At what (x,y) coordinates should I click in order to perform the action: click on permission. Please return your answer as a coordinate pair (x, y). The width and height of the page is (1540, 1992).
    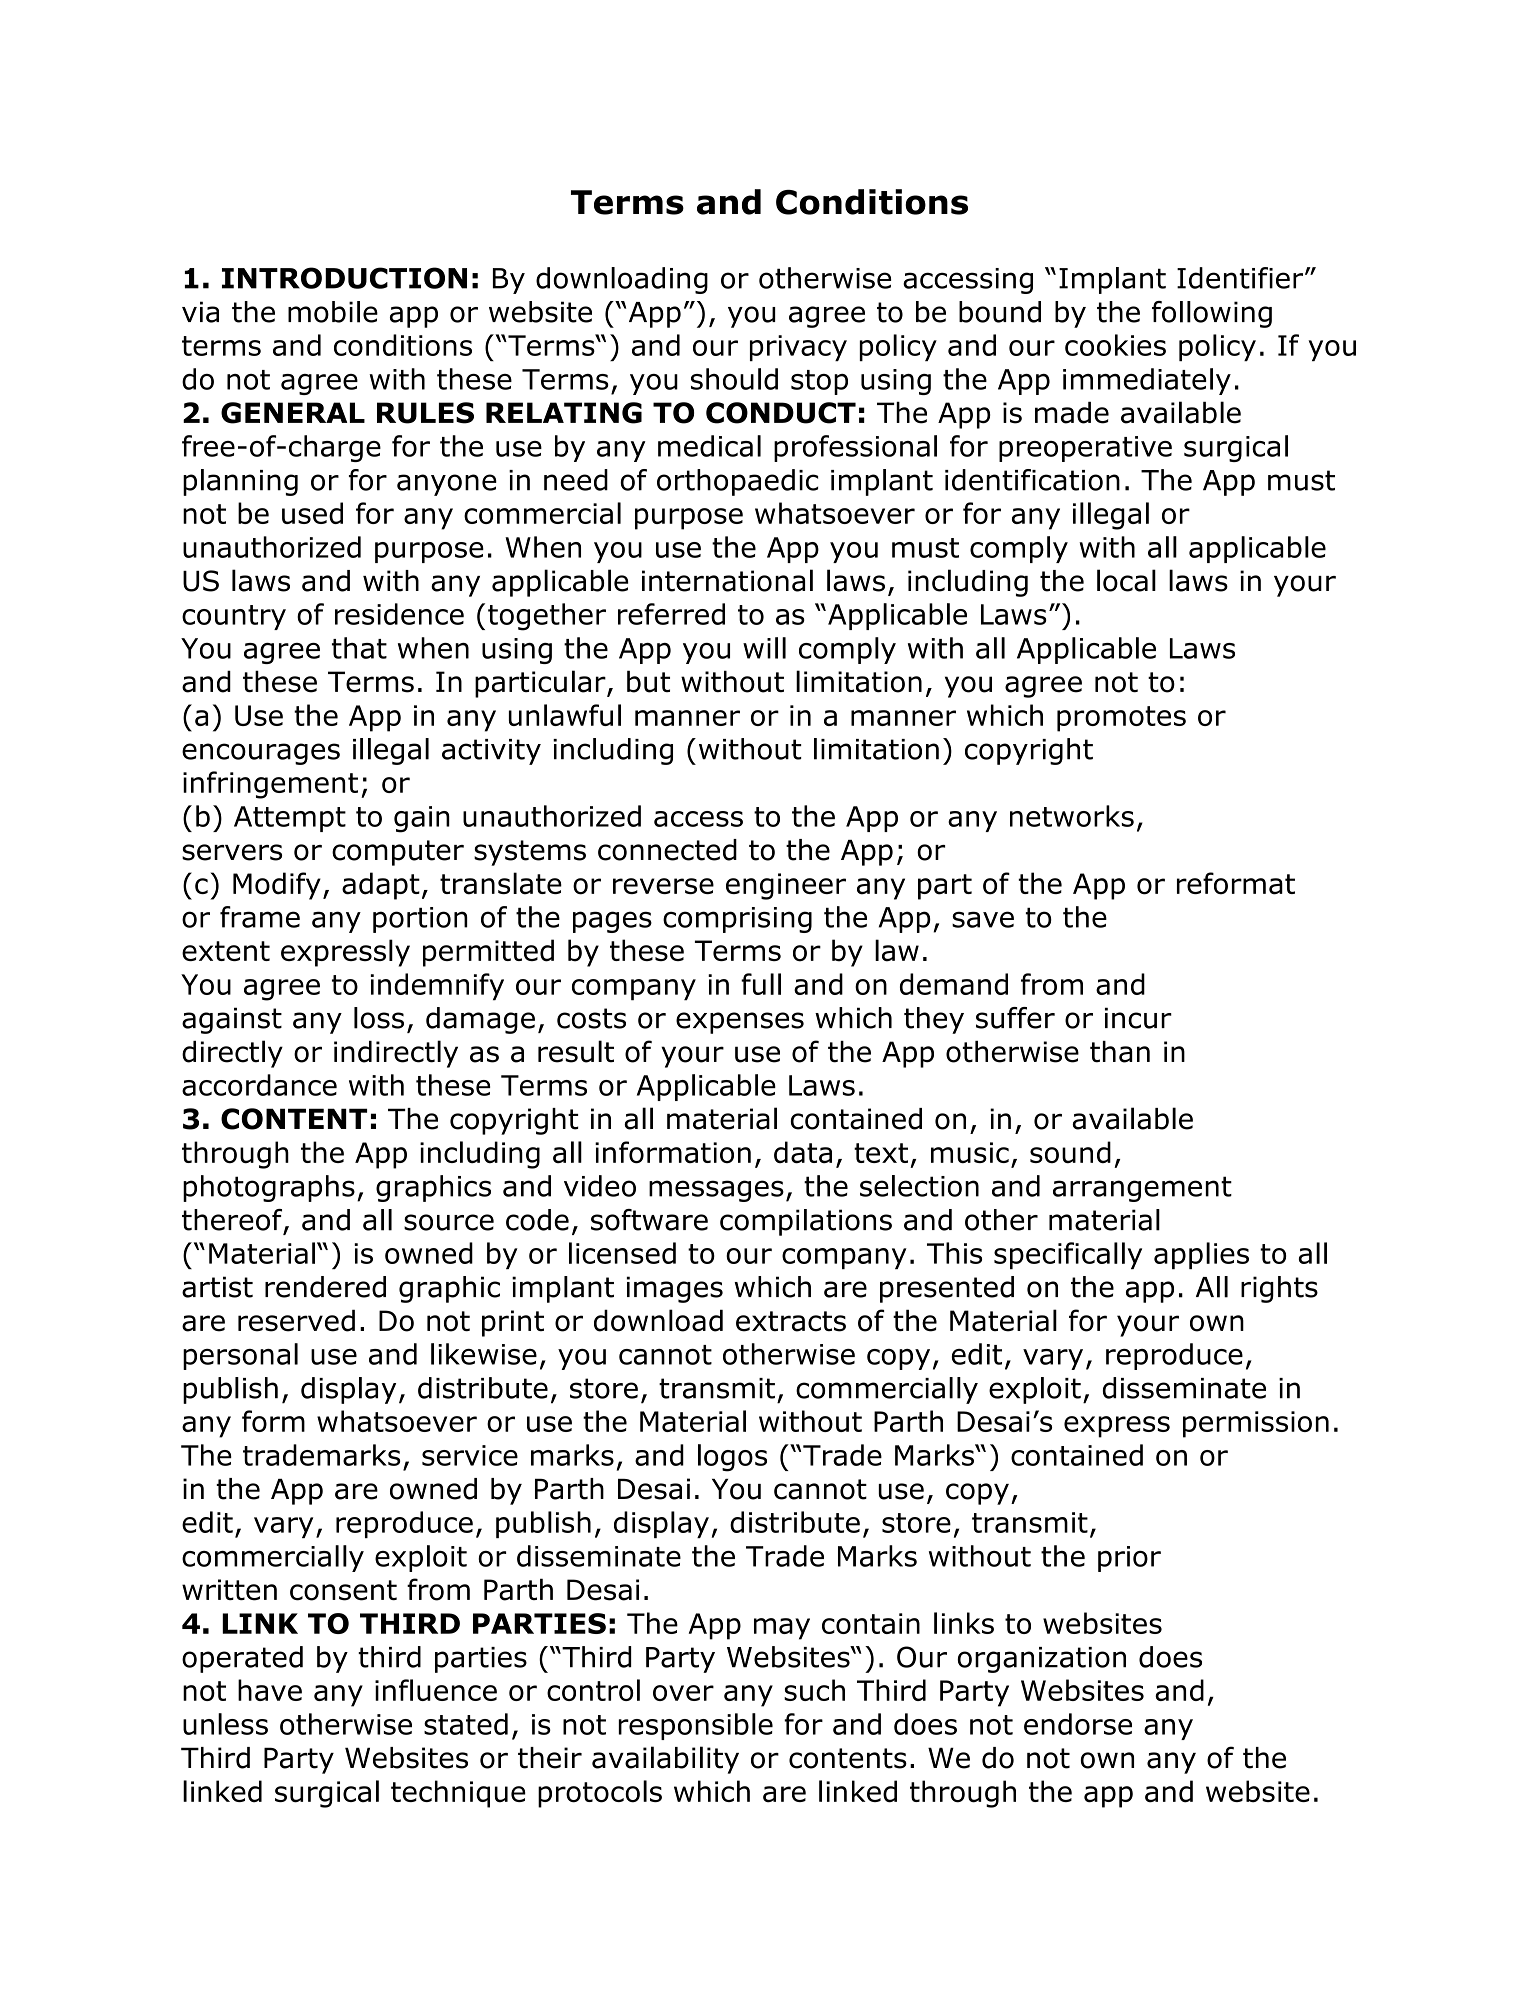
    Looking at the image, I should click on (1256, 1424).
